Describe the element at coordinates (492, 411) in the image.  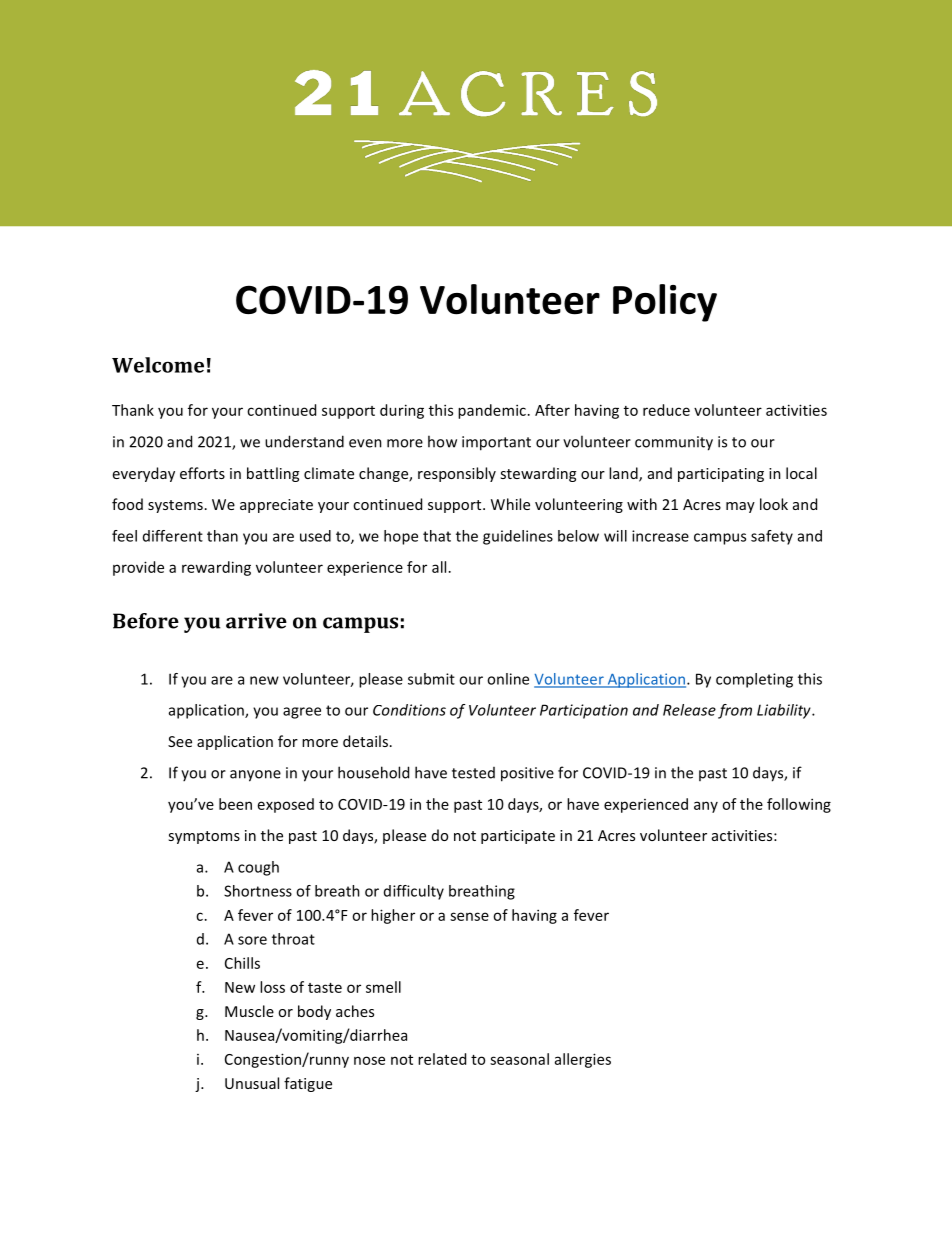
I see `pandemic` at that location.
